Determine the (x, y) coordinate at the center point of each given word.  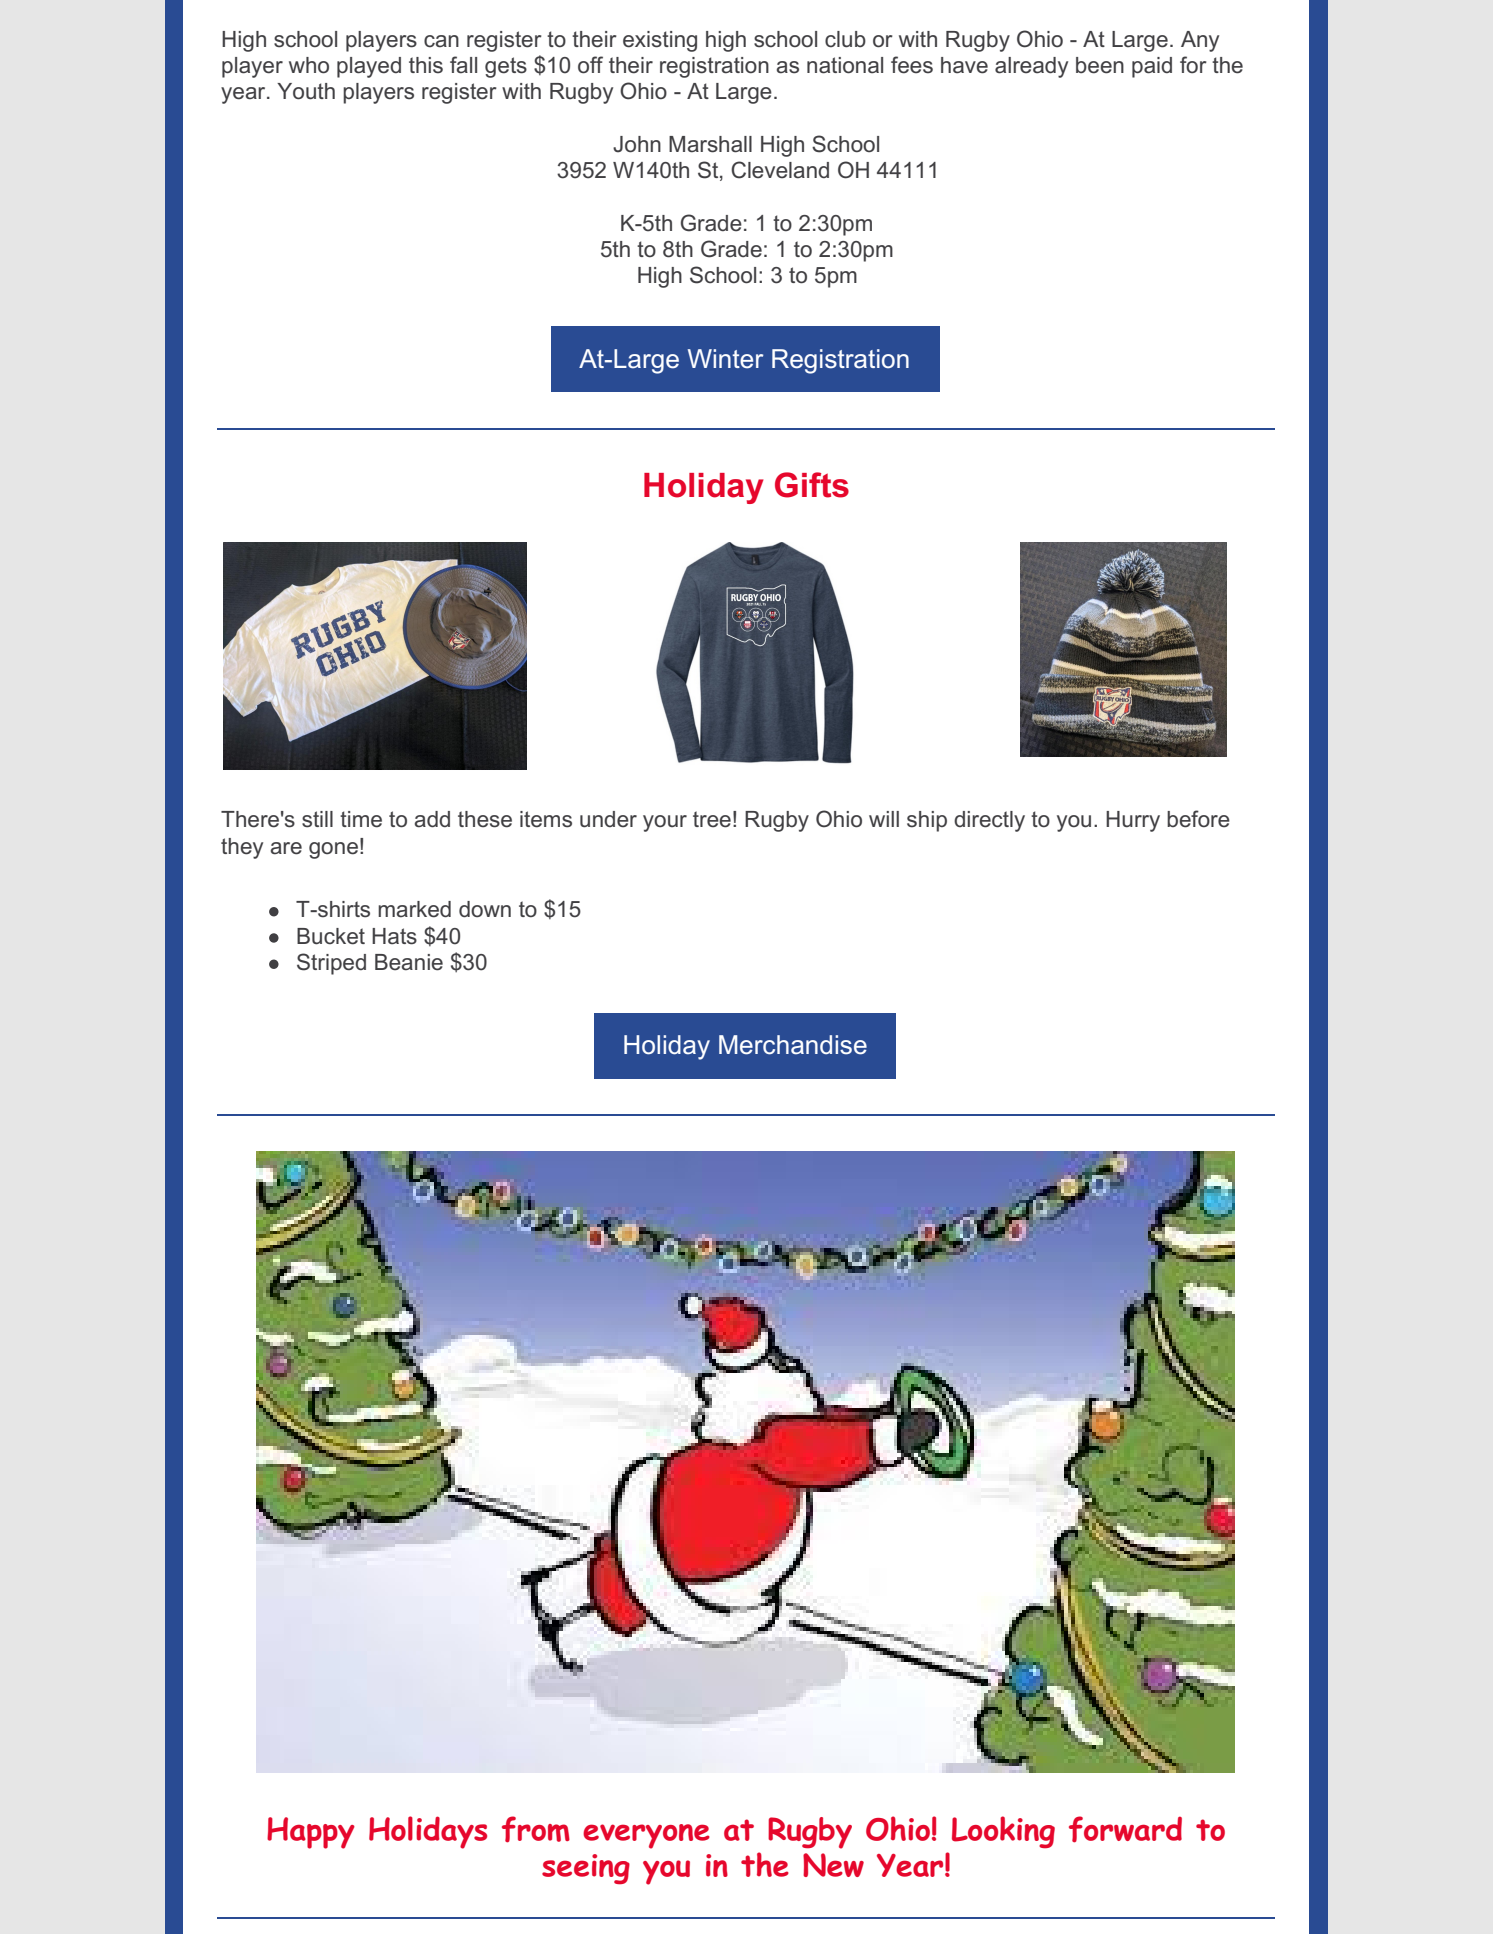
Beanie (409, 962)
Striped (331, 964)
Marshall (710, 144)
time (361, 819)
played (369, 67)
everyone (646, 1836)
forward (1125, 1829)
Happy (311, 1833)
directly (989, 821)
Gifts (812, 485)
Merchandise (793, 1045)
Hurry (1133, 821)
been (1100, 65)
